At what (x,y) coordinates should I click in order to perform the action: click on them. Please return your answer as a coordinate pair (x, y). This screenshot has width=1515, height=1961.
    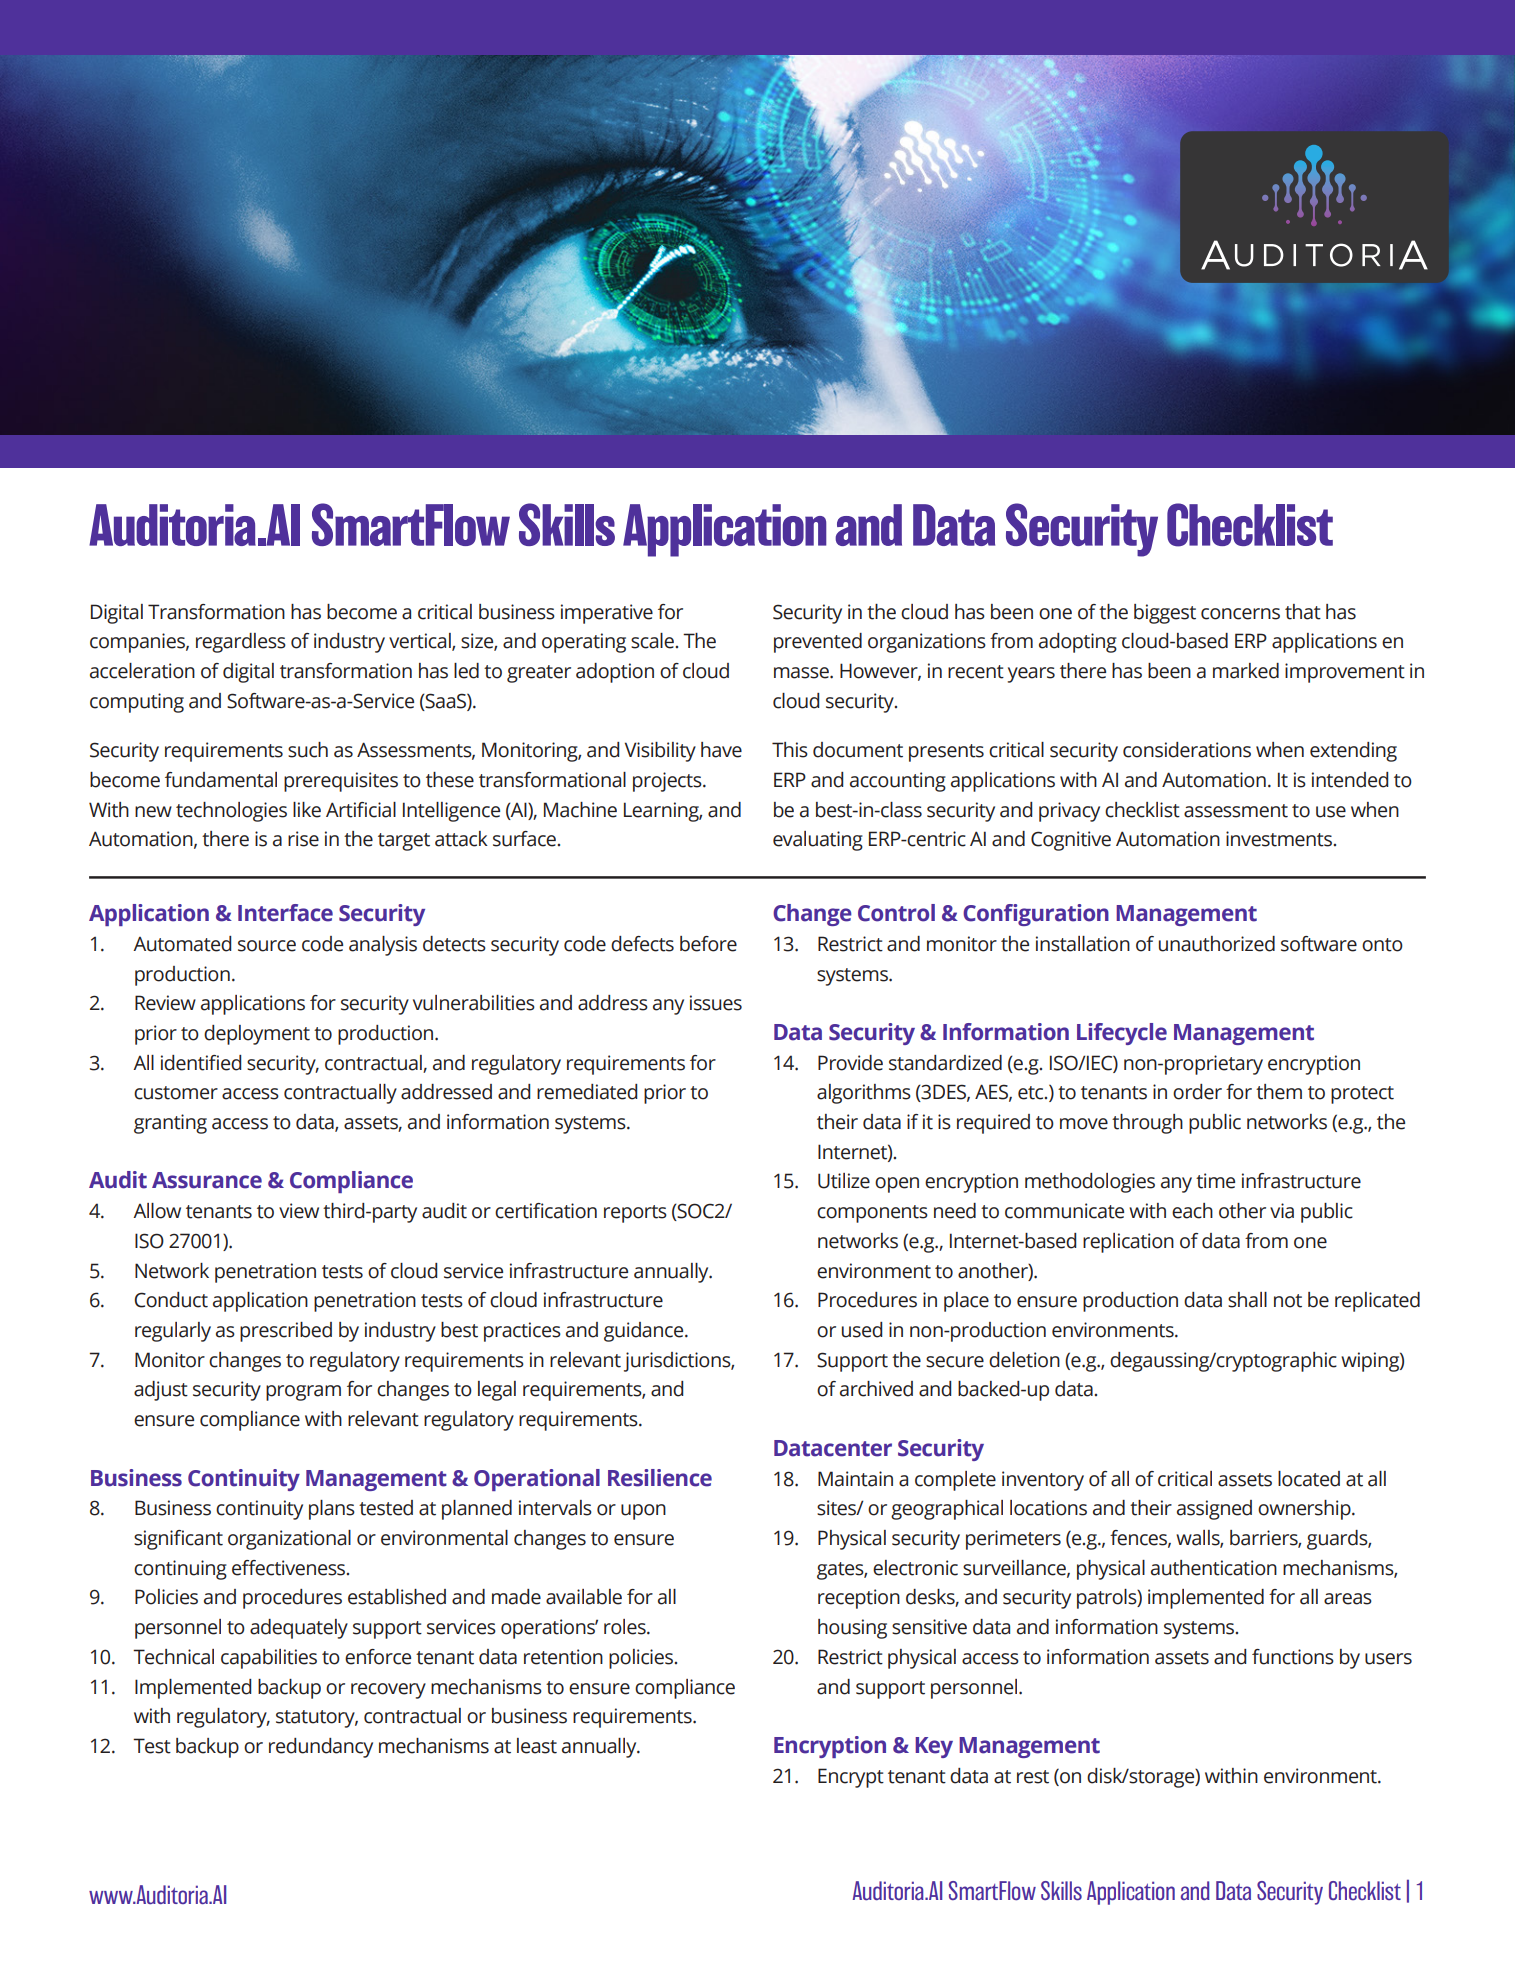
    Looking at the image, I should click on (1279, 1092).
